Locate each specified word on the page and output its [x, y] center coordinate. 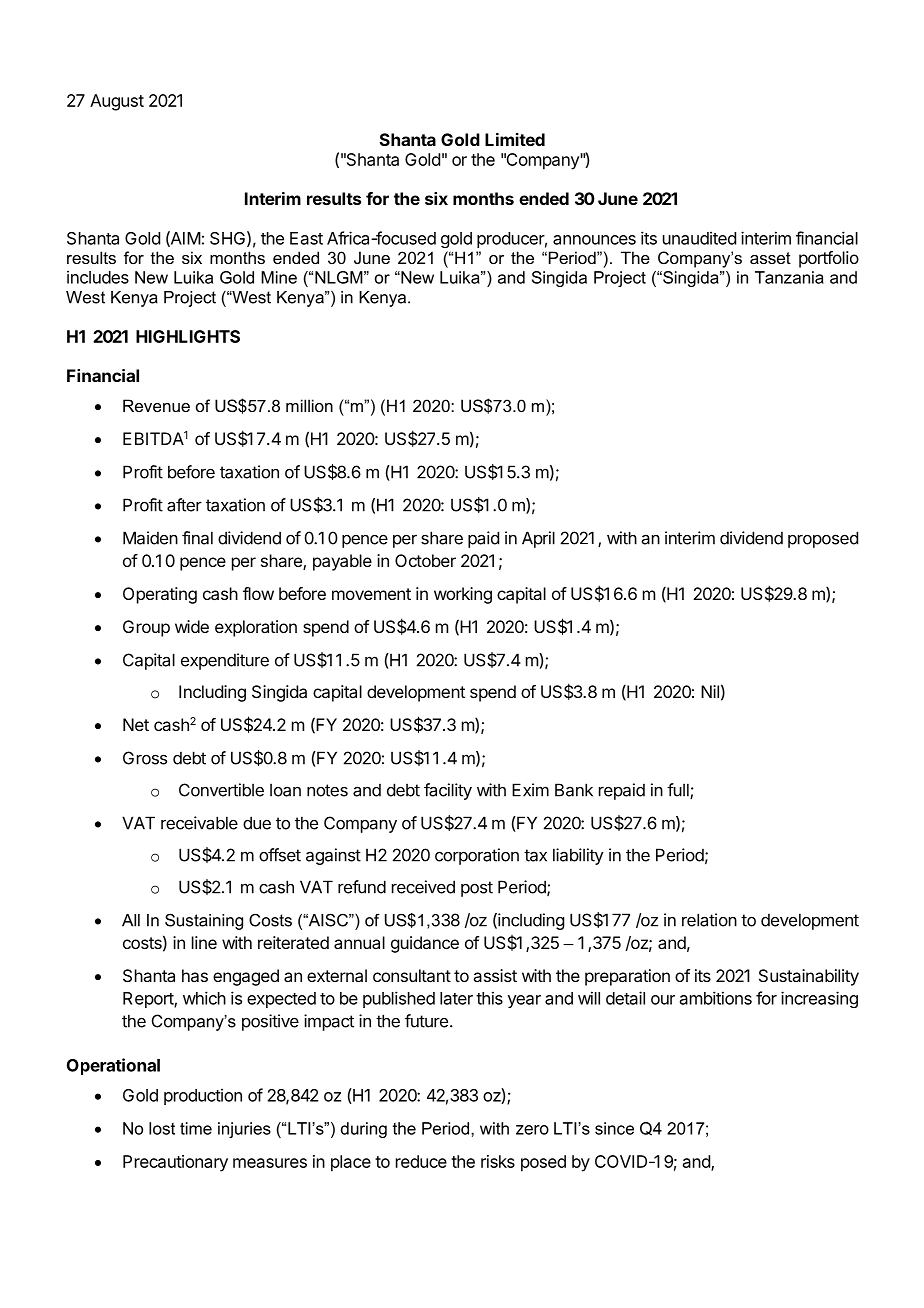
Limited [515, 139]
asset [770, 258]
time [196, 1128]
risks [498, 1161]
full [679, 791]
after [184, 505]
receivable [199, 823]
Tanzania [789, 277]
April [538, 539]
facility [448, 791]
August [117, 102]
